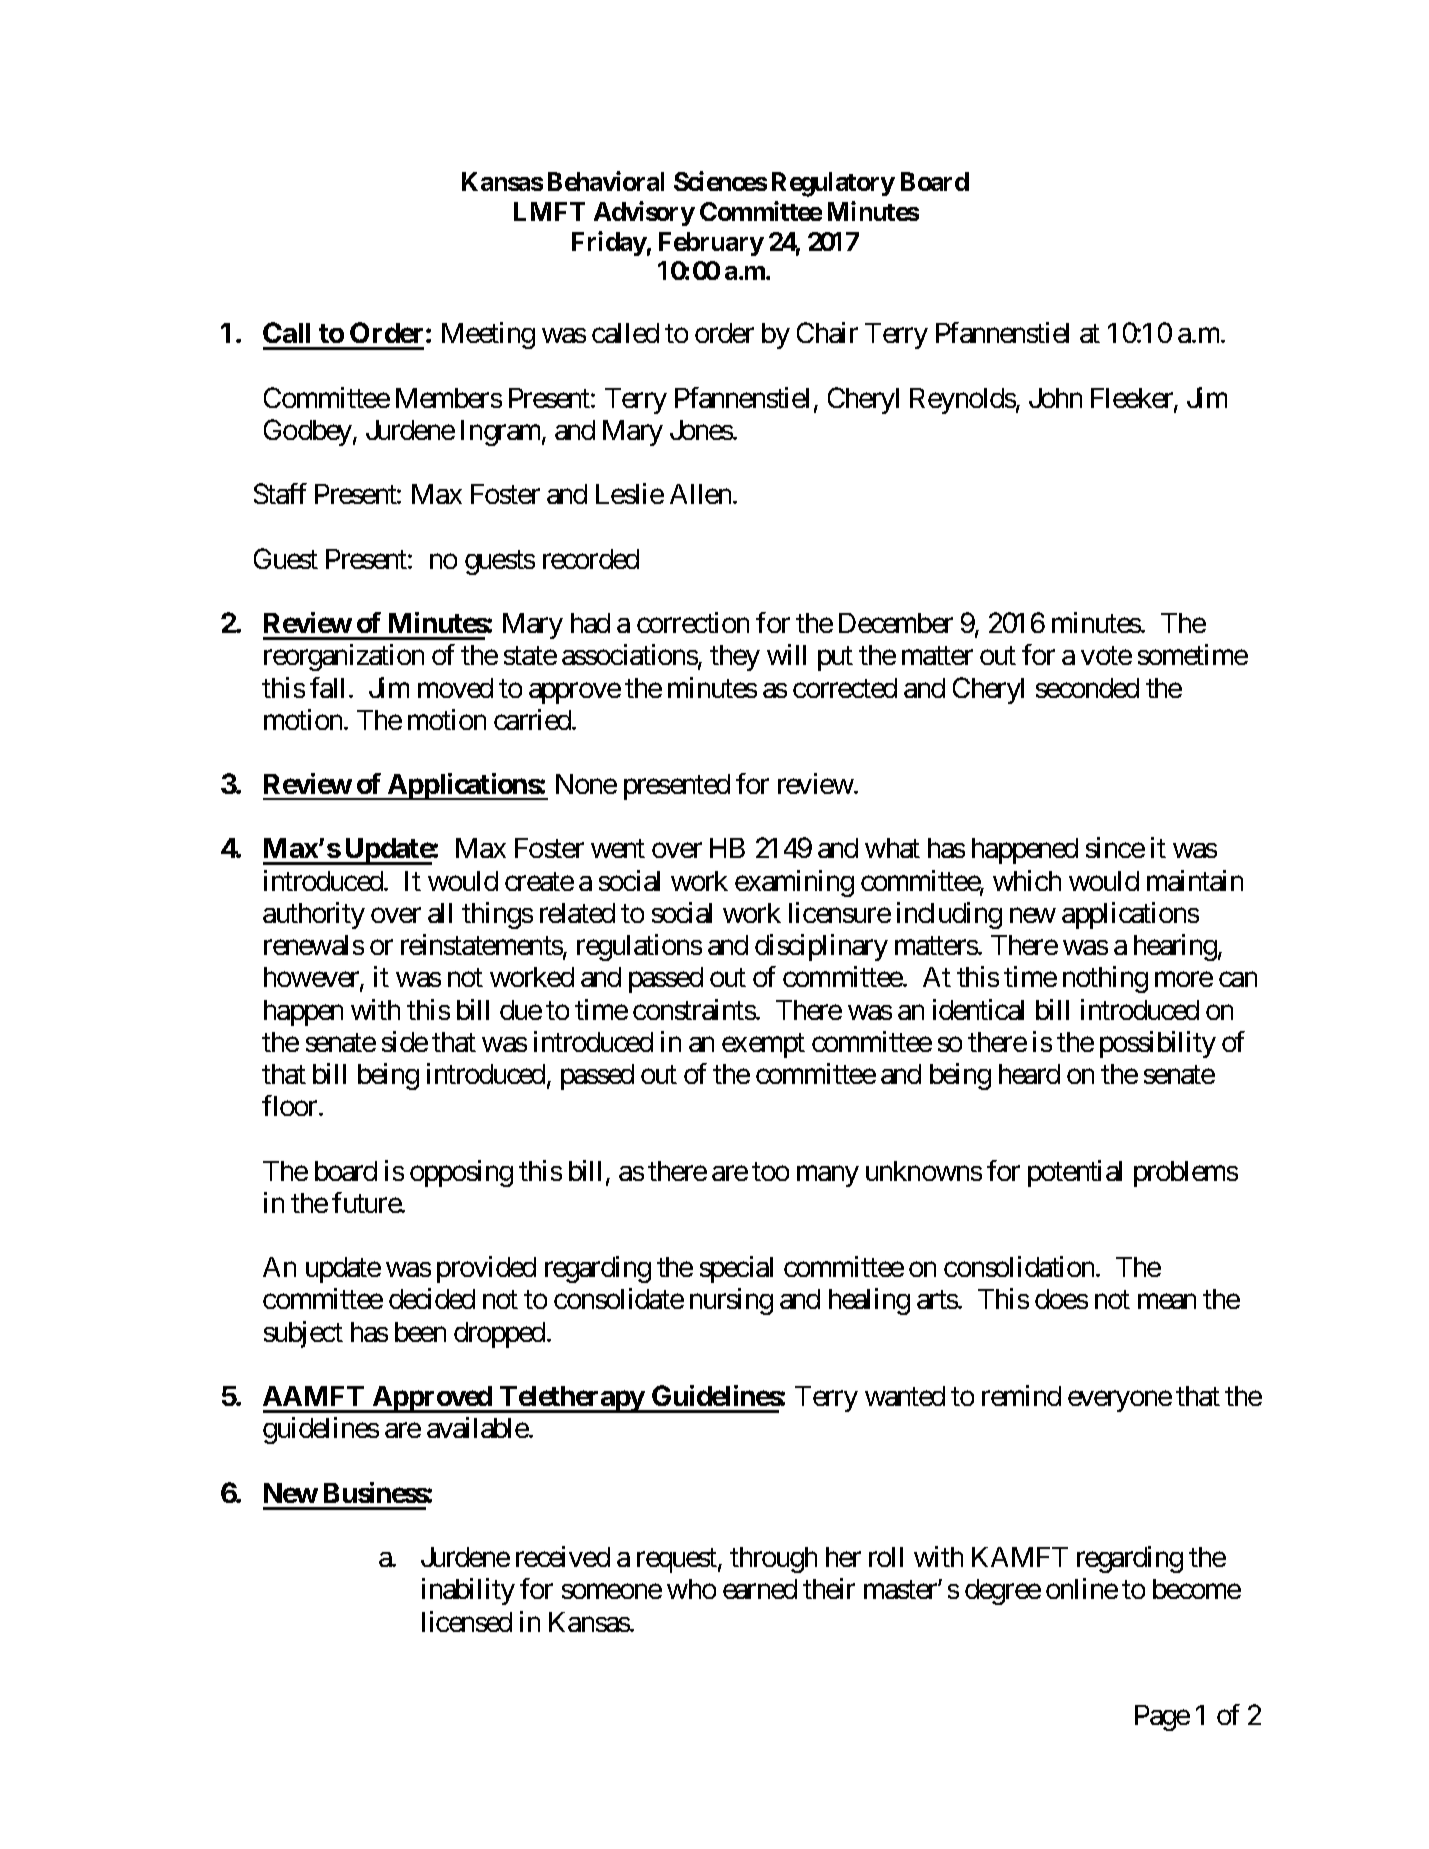 The width and height of the image is (1429, 1849). Describe the element at coordinates (886, 1557) in the image. I see `roll` at that location.
